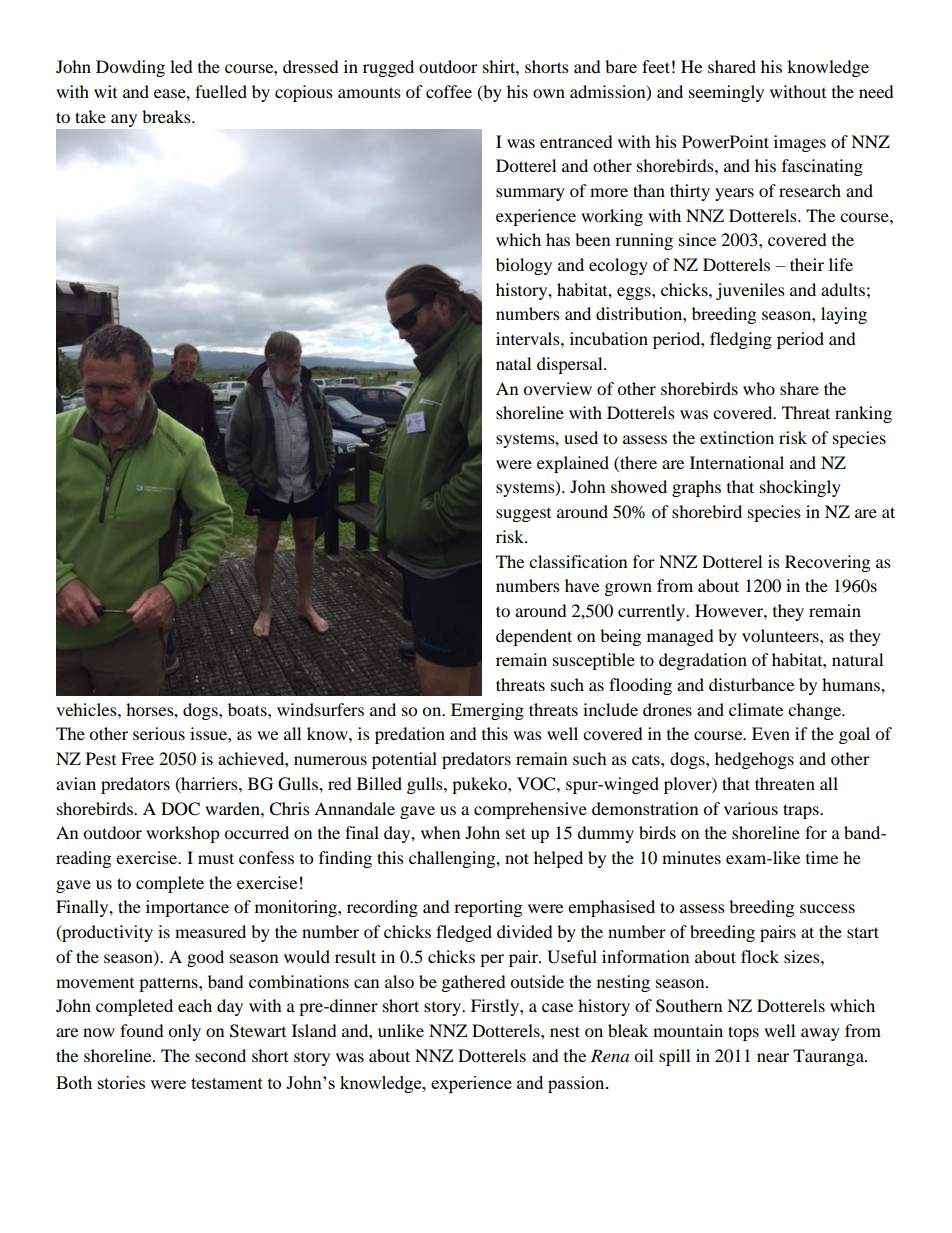 This document has height=1233, width=952. I want to click on only, so click(184, 1032).
